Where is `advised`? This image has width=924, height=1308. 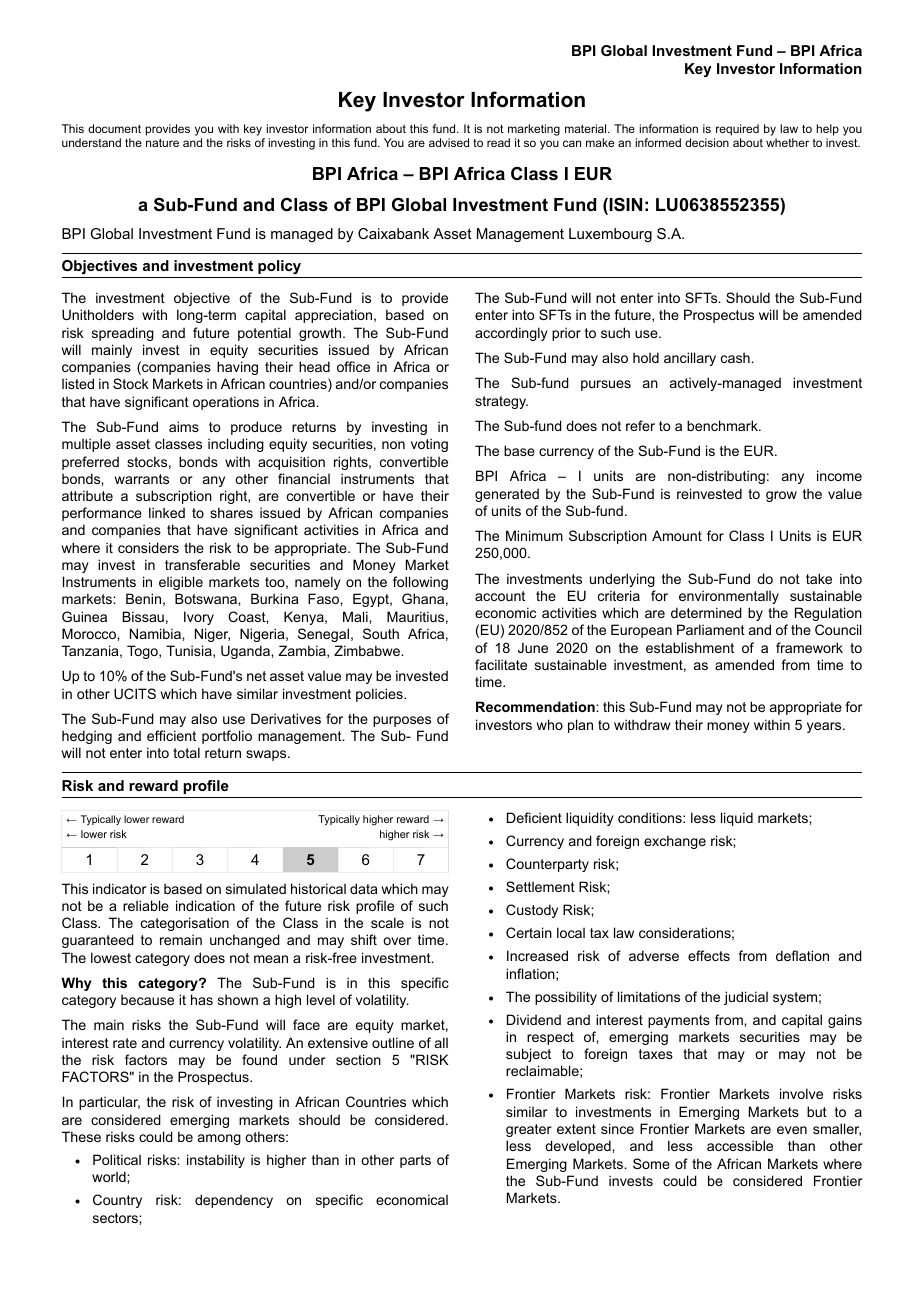
advised is located at coordinates (449, 142).
